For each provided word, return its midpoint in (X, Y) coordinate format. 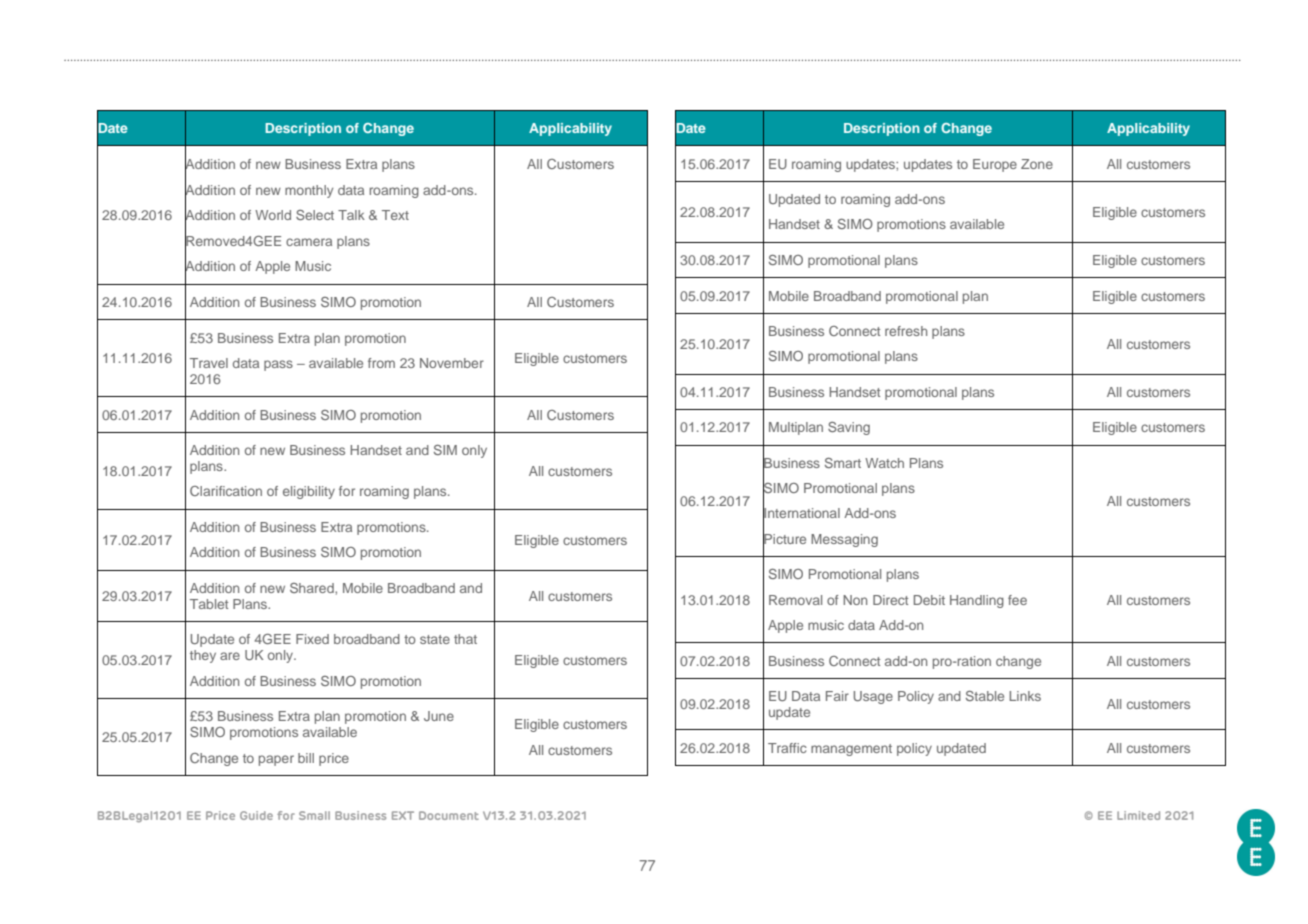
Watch (884, 463)
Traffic (787, 748)
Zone (1037, 164)
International (801, 513)
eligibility (309, 492)
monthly (309, 191)
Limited (1138, 815)
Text (395, 215)
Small (314, 815)
